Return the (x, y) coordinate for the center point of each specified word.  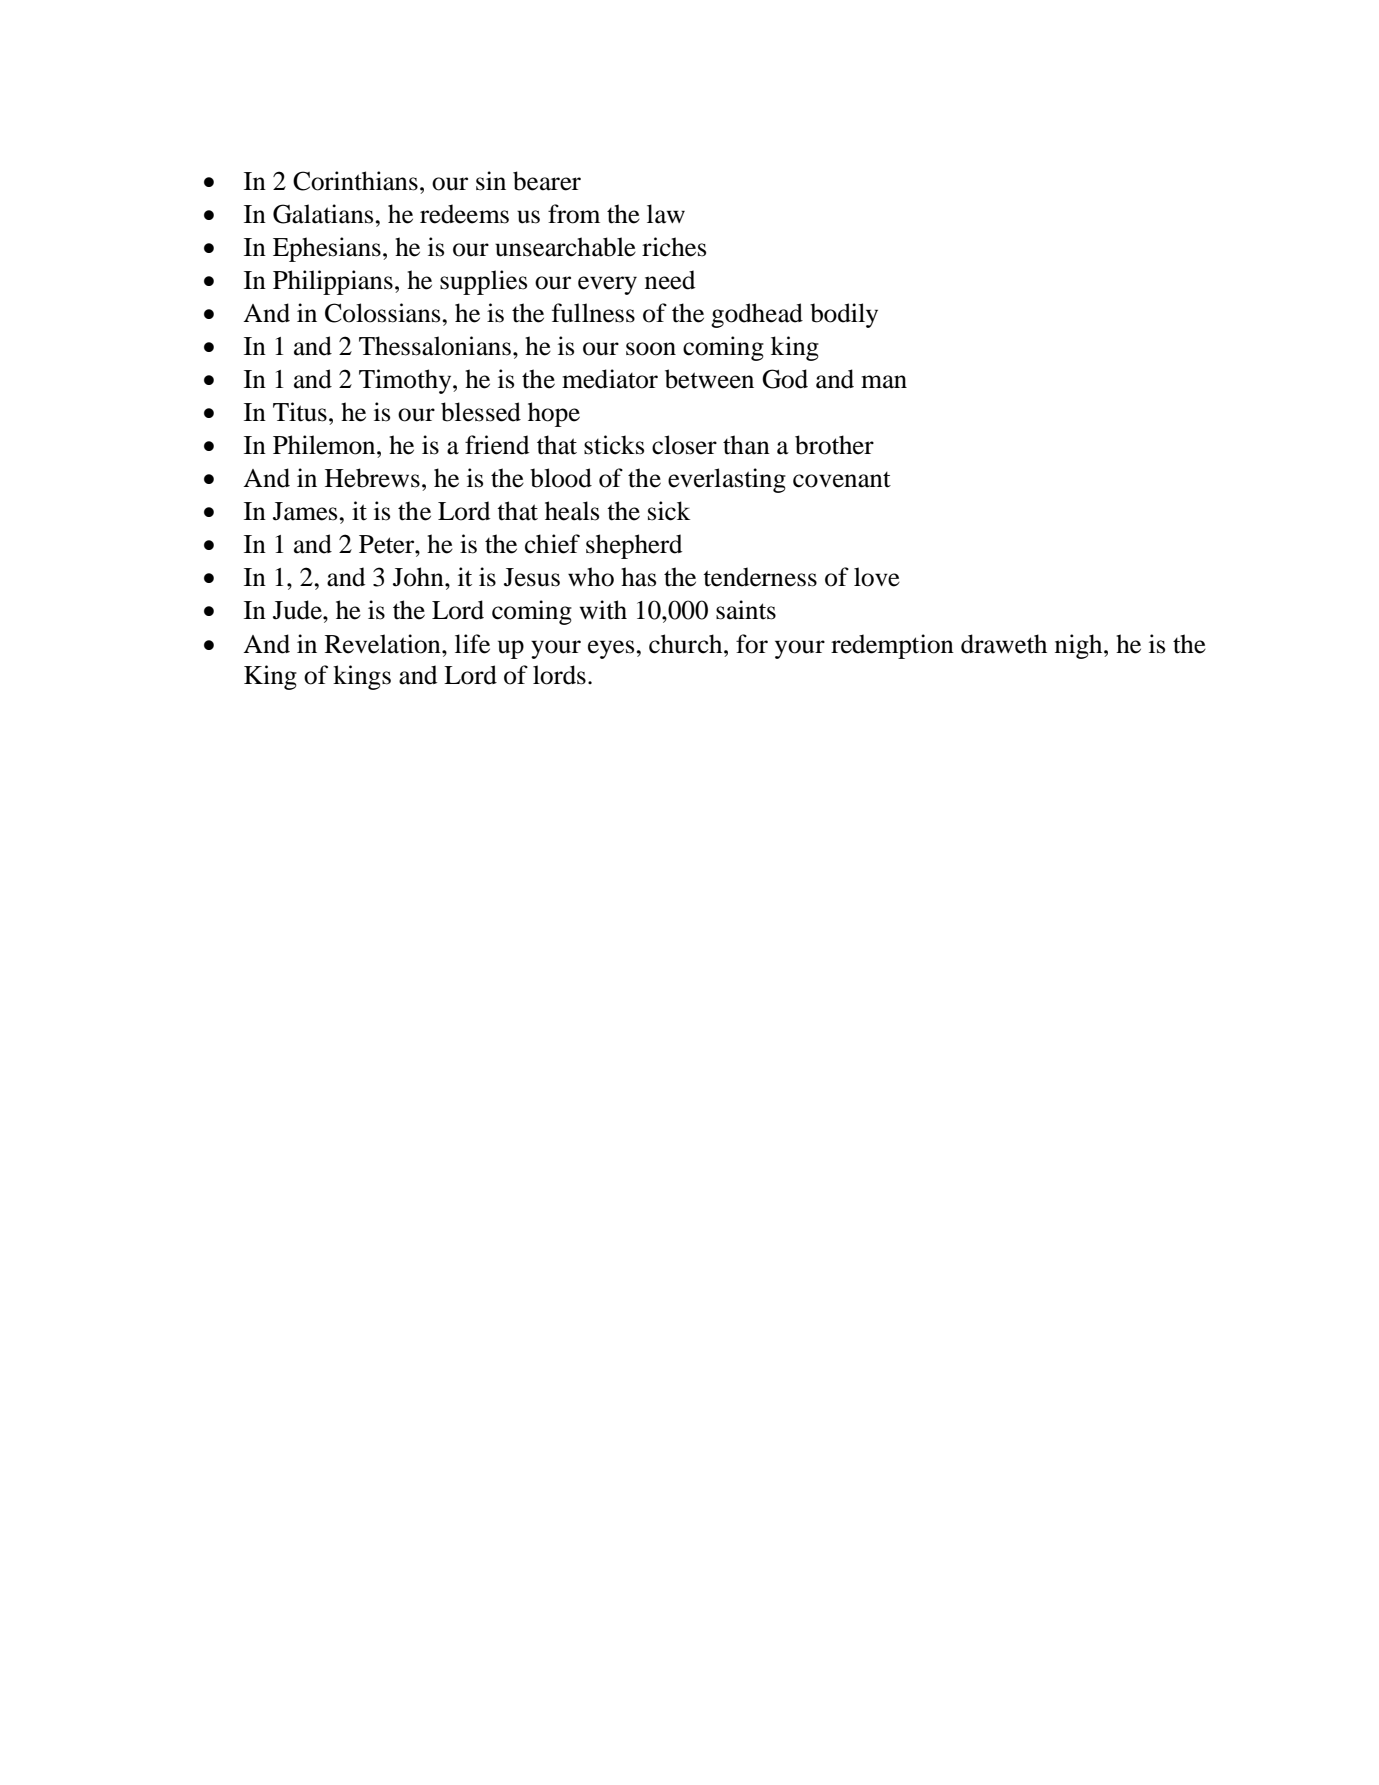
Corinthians (355, 181)
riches (674, 247)
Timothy (406, 381)
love (877, 577)
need (670, 280)
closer (684, 445)
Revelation (384, 644)
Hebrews (372, 478)
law (666, 214)
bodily (844, 315)
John (419, 577)
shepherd (634, 546)
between (709, 379)
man (884, 382)
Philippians (333, 282)
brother (834, 445)
